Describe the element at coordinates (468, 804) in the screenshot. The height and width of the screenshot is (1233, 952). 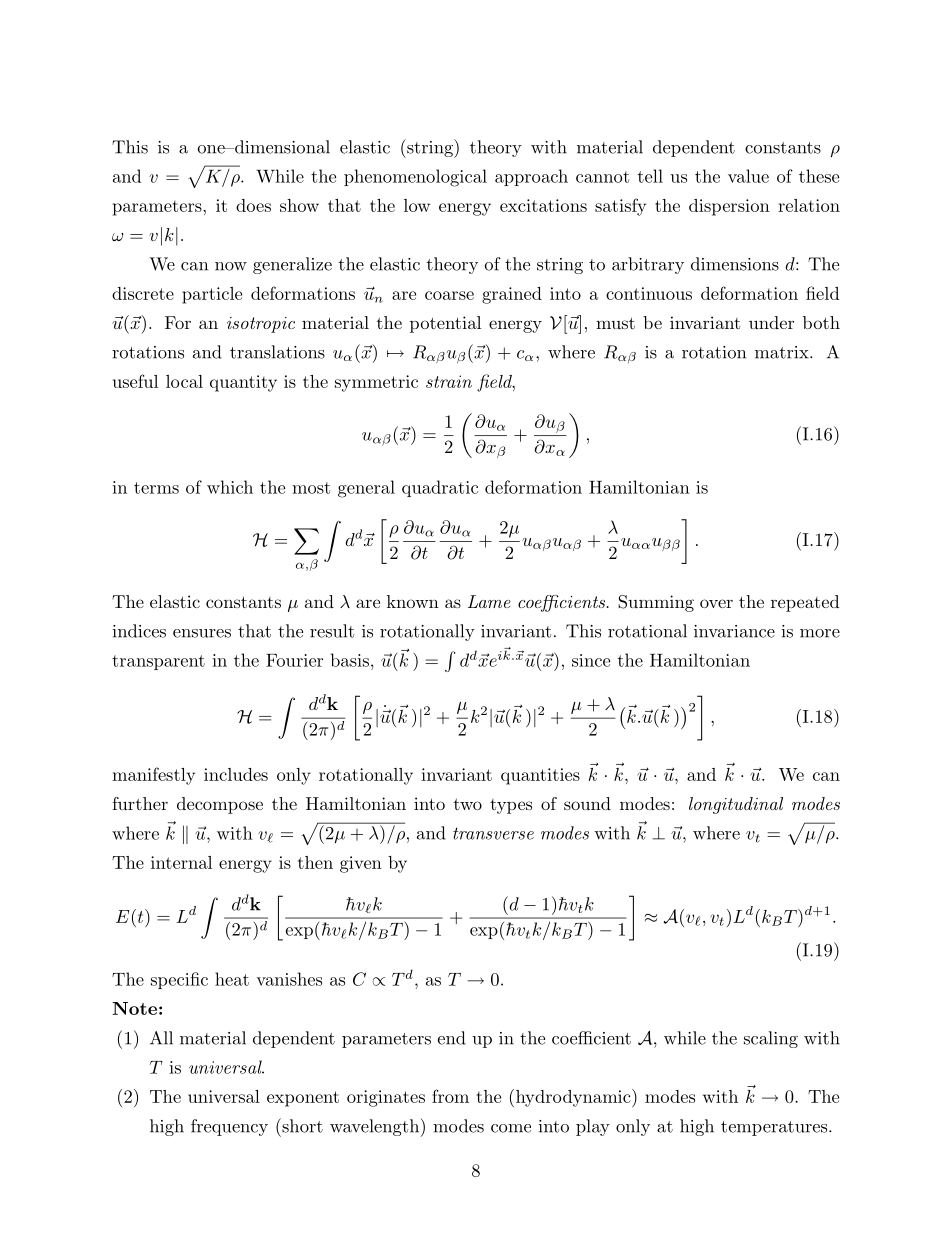
I see `two` at that location.
